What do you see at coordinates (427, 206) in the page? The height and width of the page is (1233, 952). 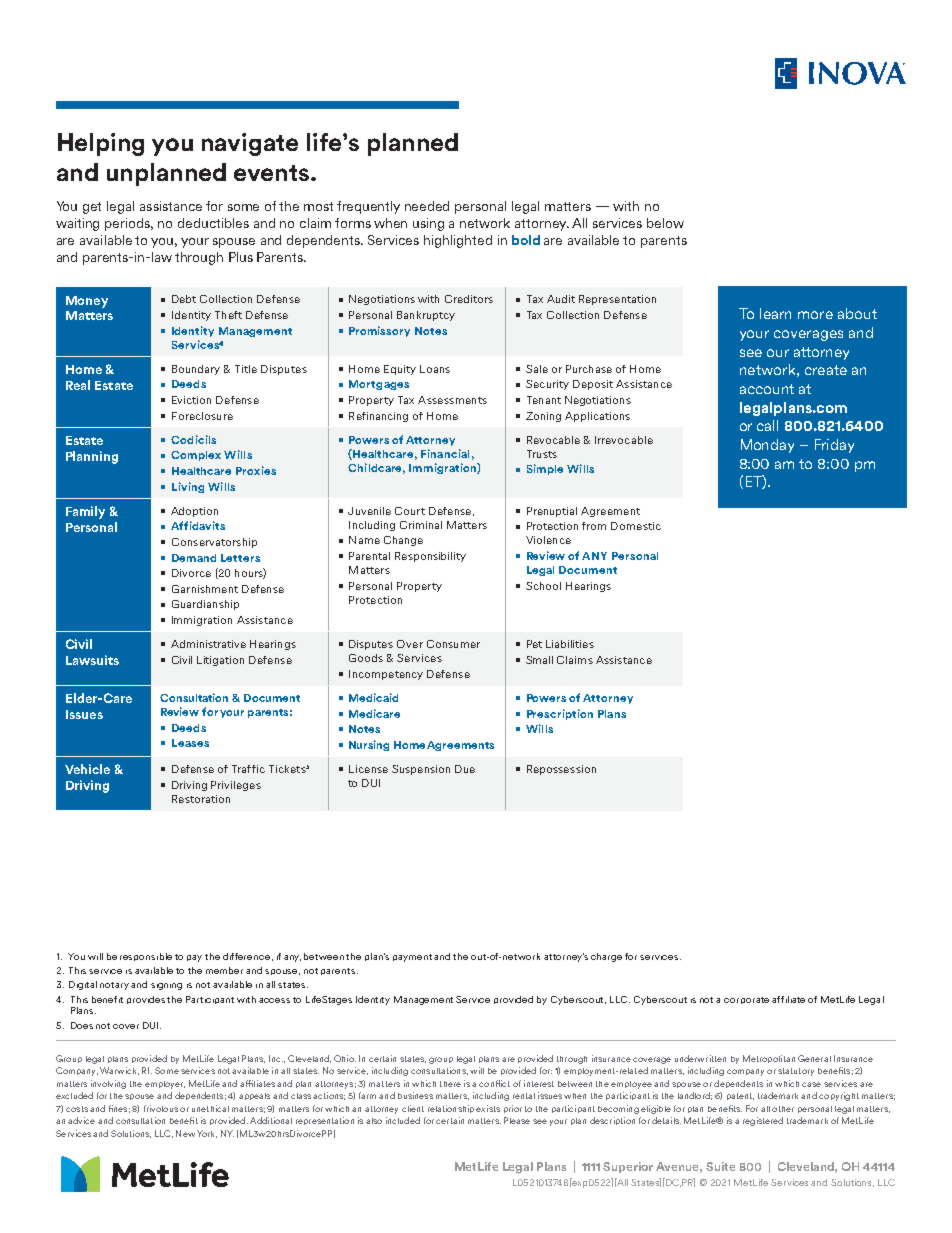 I see `needed` at bounding box center [427, 206].
